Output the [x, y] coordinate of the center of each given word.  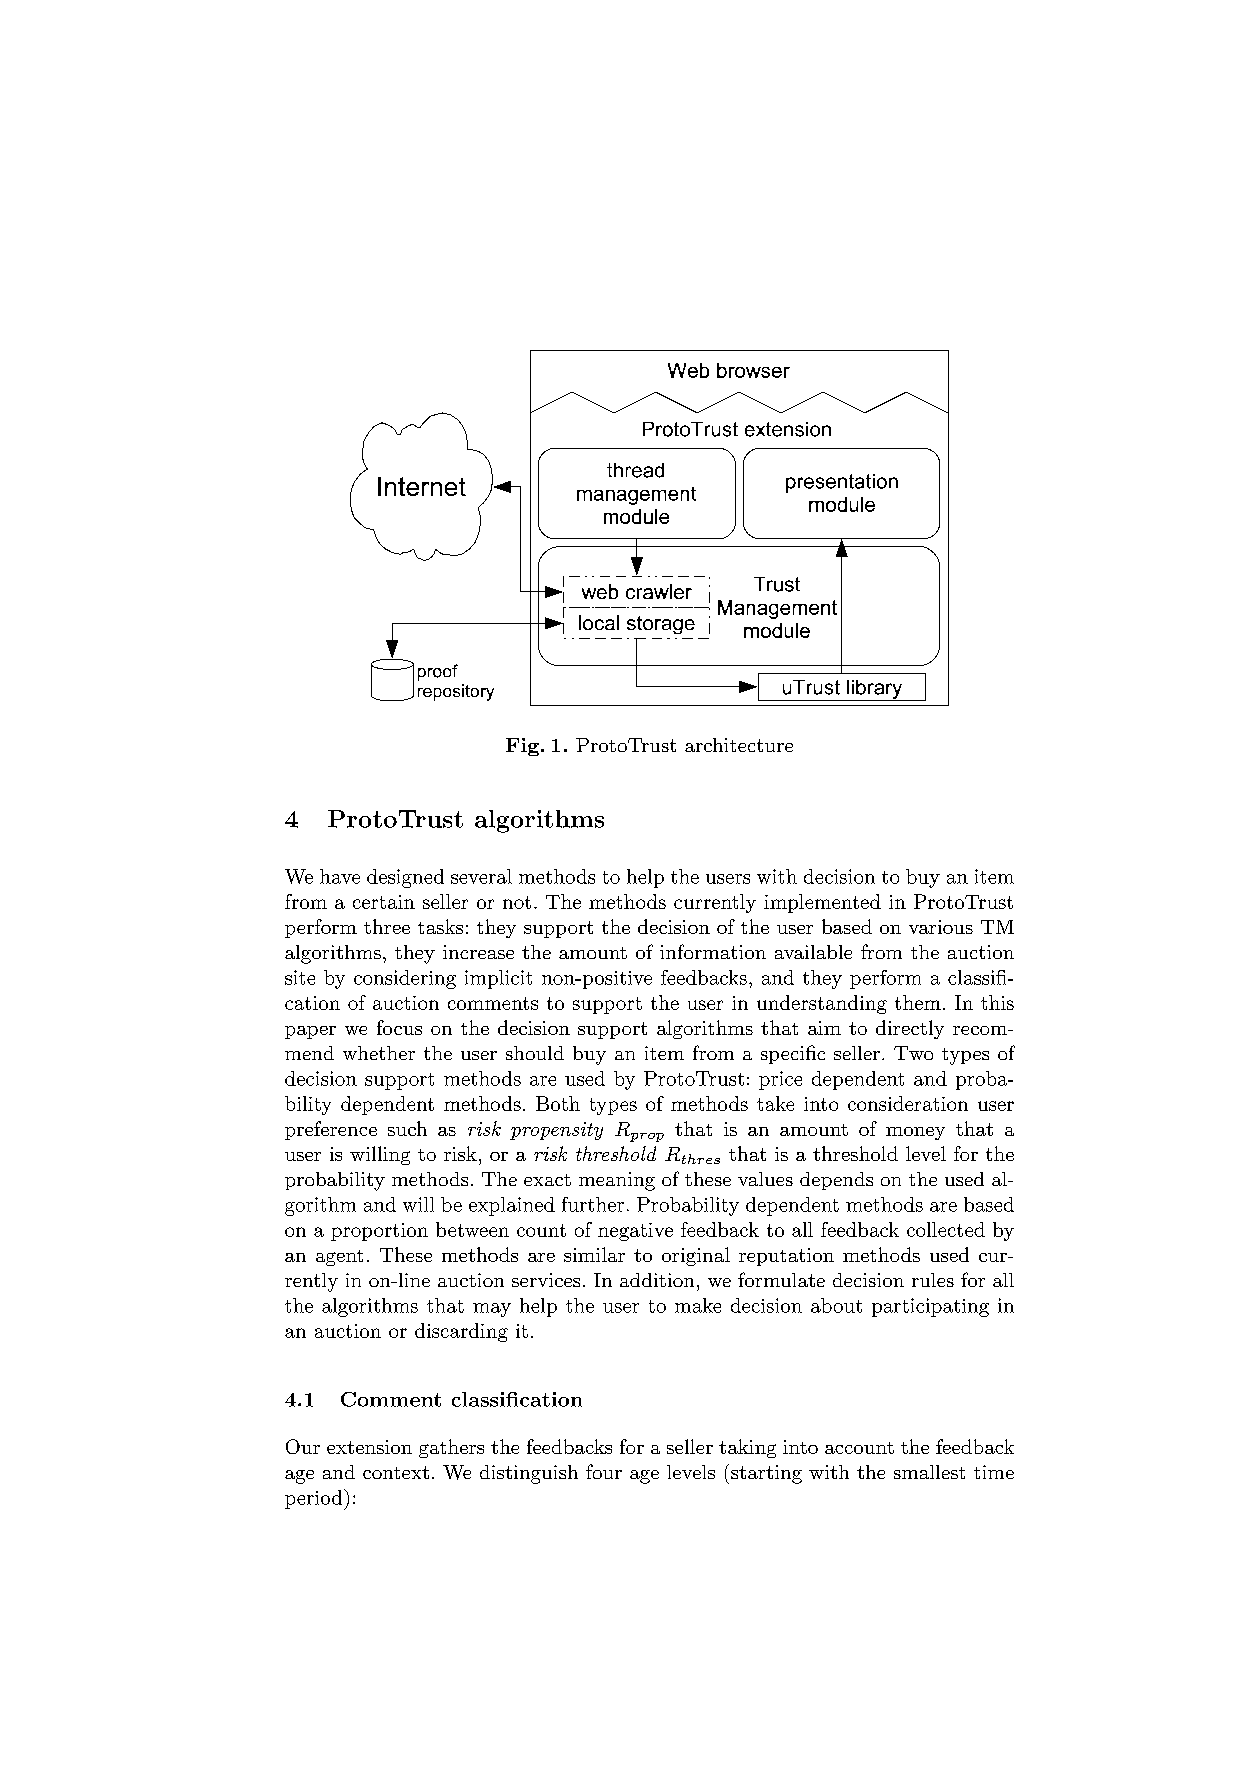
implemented [822, 903]
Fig [522, 747]
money [915, 1133]
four [604, 1471]
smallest [929, 1472]
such [407, 1128]
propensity [556, 1131]
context [396, 1472]
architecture [739, 745]
